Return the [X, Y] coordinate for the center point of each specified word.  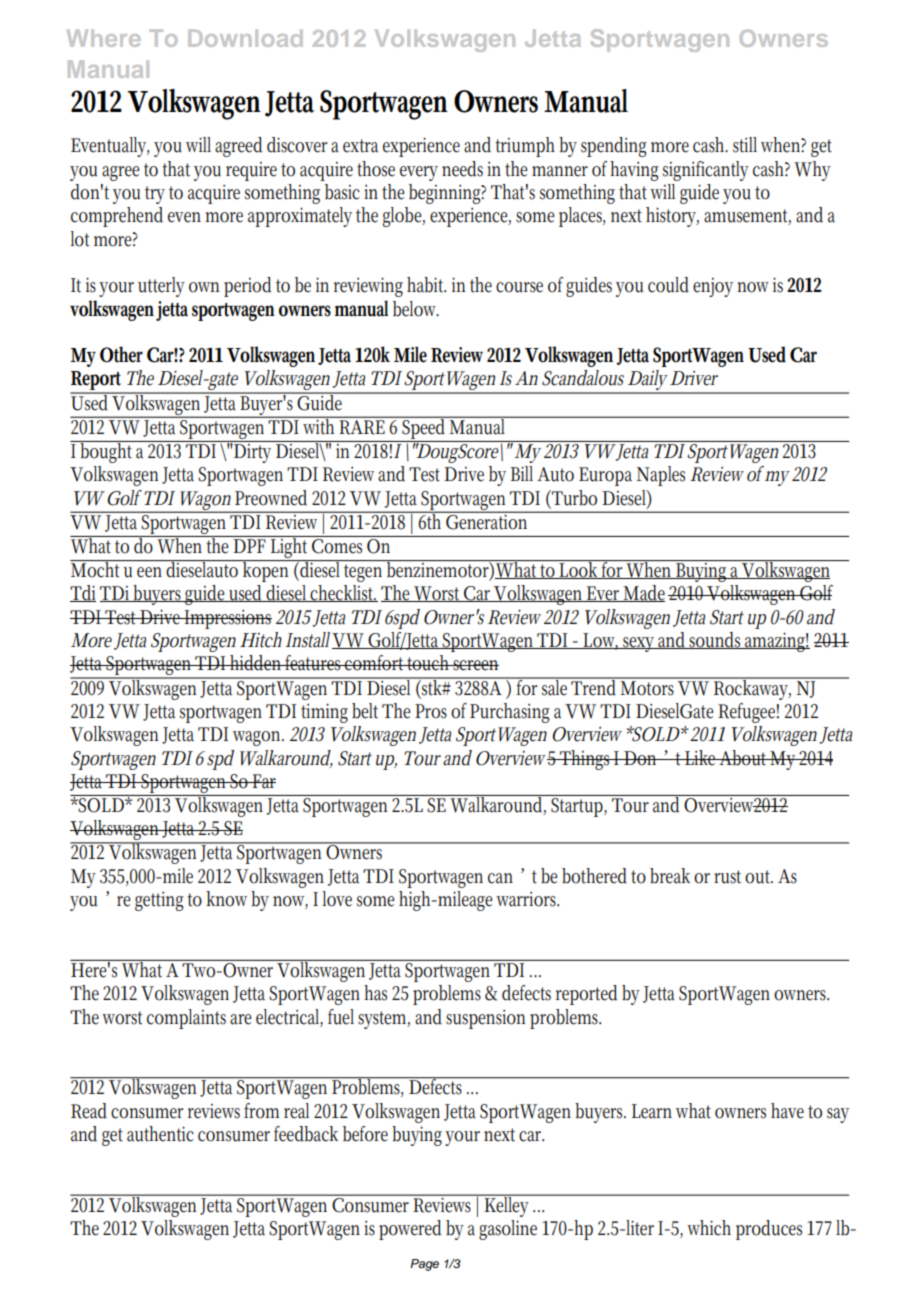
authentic [160, 1134]
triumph [525, 147]
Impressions [227, 619]
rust [727, 877]
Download [245, 38]
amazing [776, 642]
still [745, 145]
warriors [527, 899]
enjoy [713, 287]
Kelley [507, 1205]
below [416, 309]
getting [159, 901]
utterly [161, 287]
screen [475, 665]
